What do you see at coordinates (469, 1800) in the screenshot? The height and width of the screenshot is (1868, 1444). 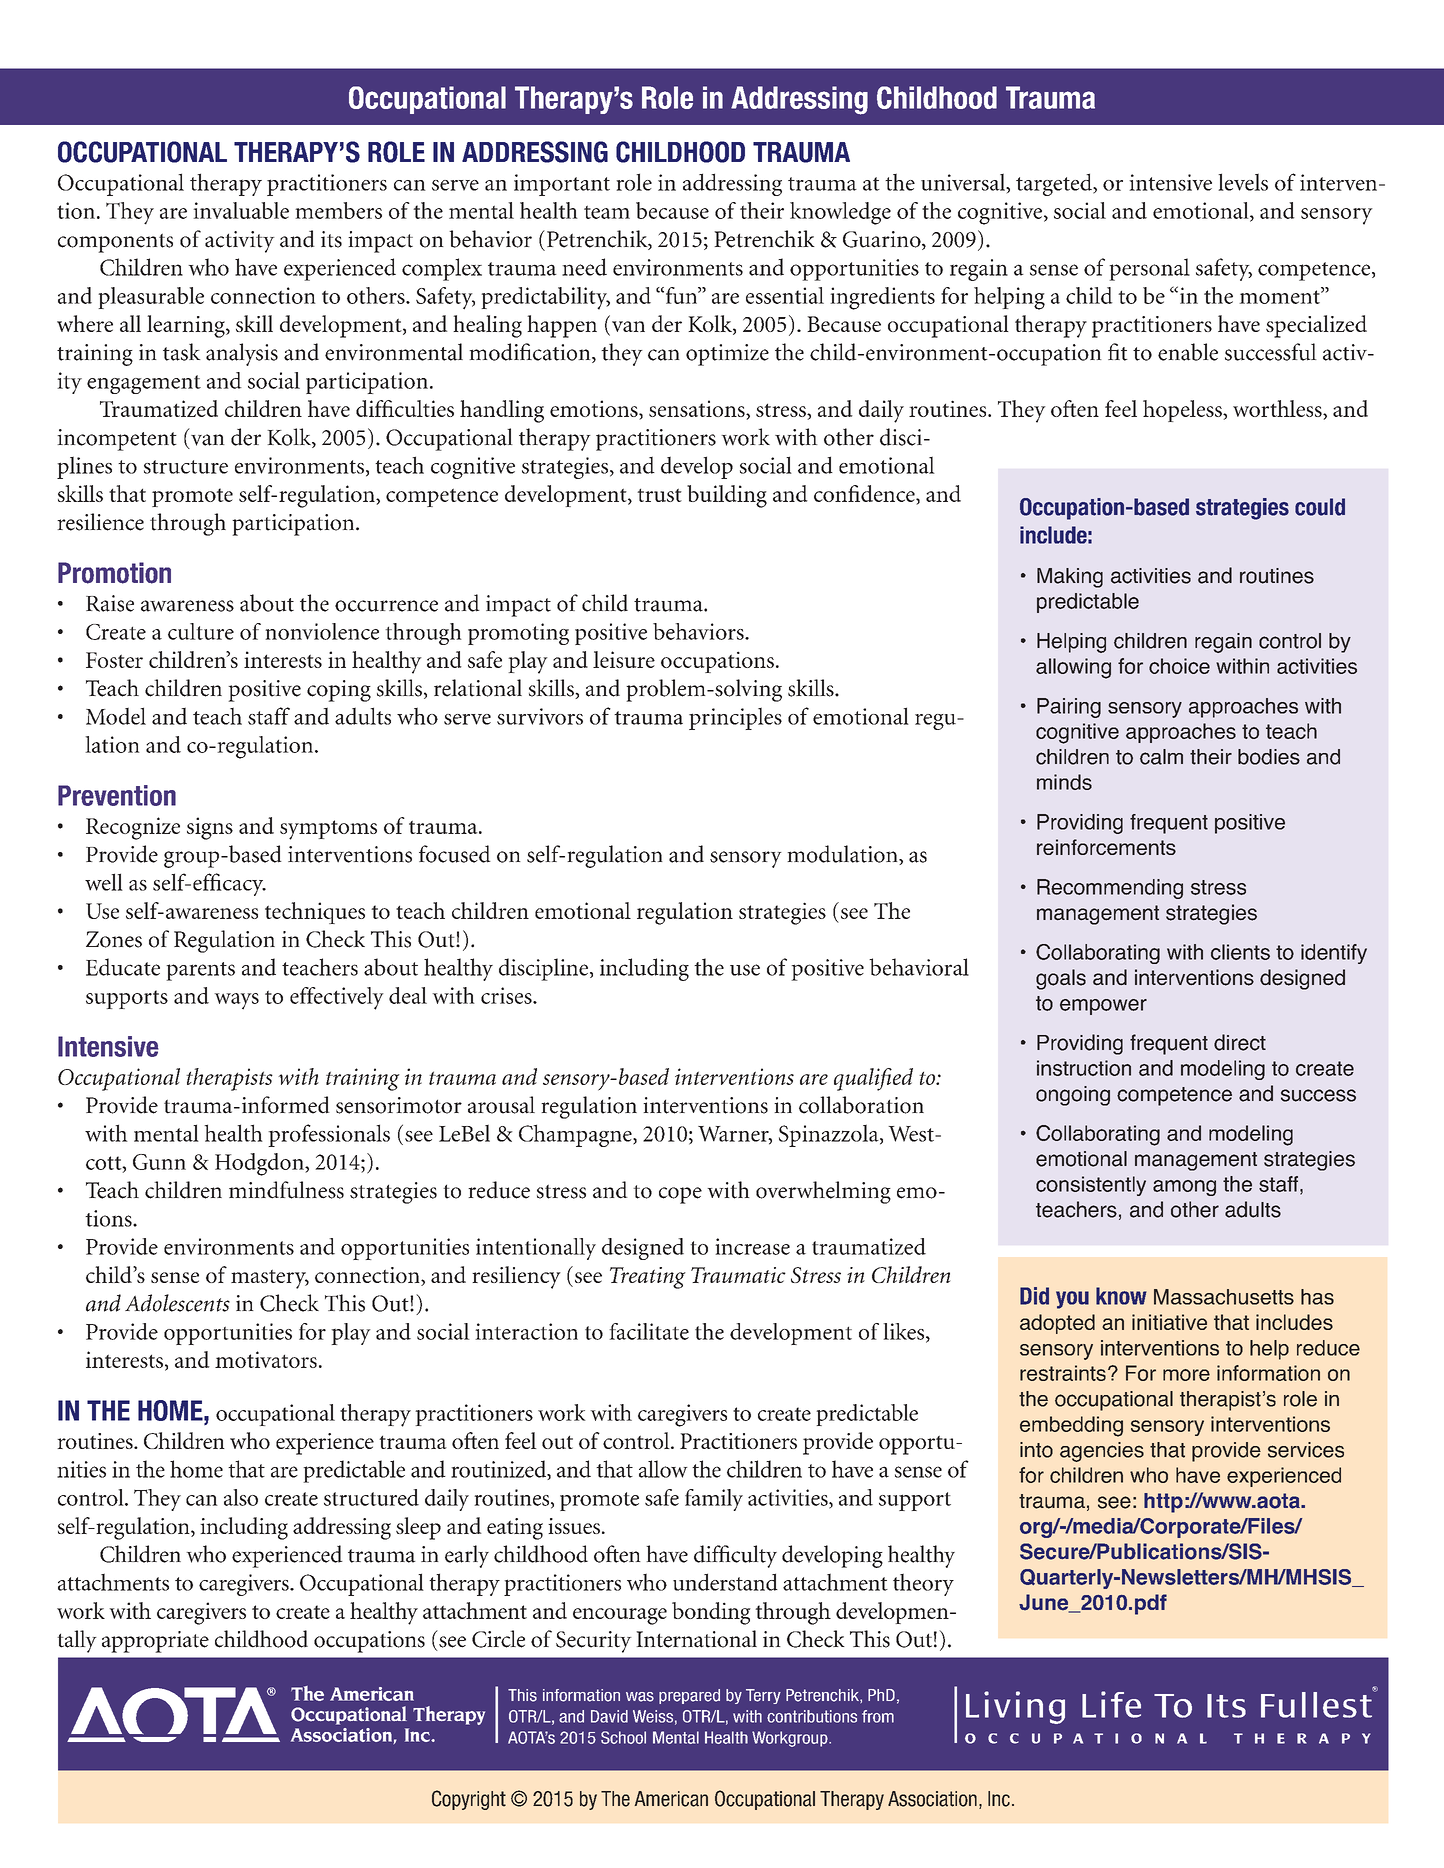 I see `Copyright` at bounding box center [469, 1800].
